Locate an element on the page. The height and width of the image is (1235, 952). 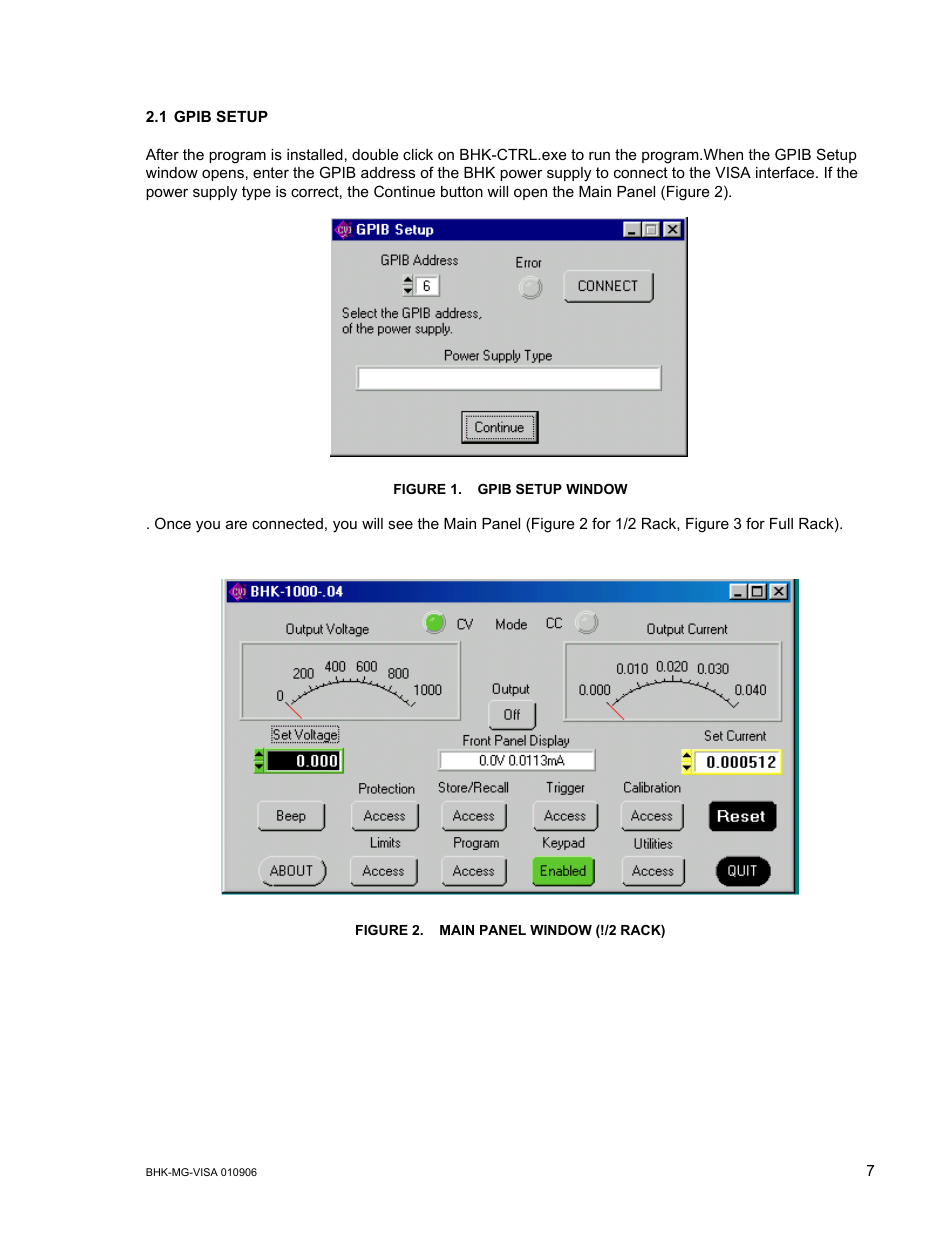
see is located at coordinates (400, 524).
